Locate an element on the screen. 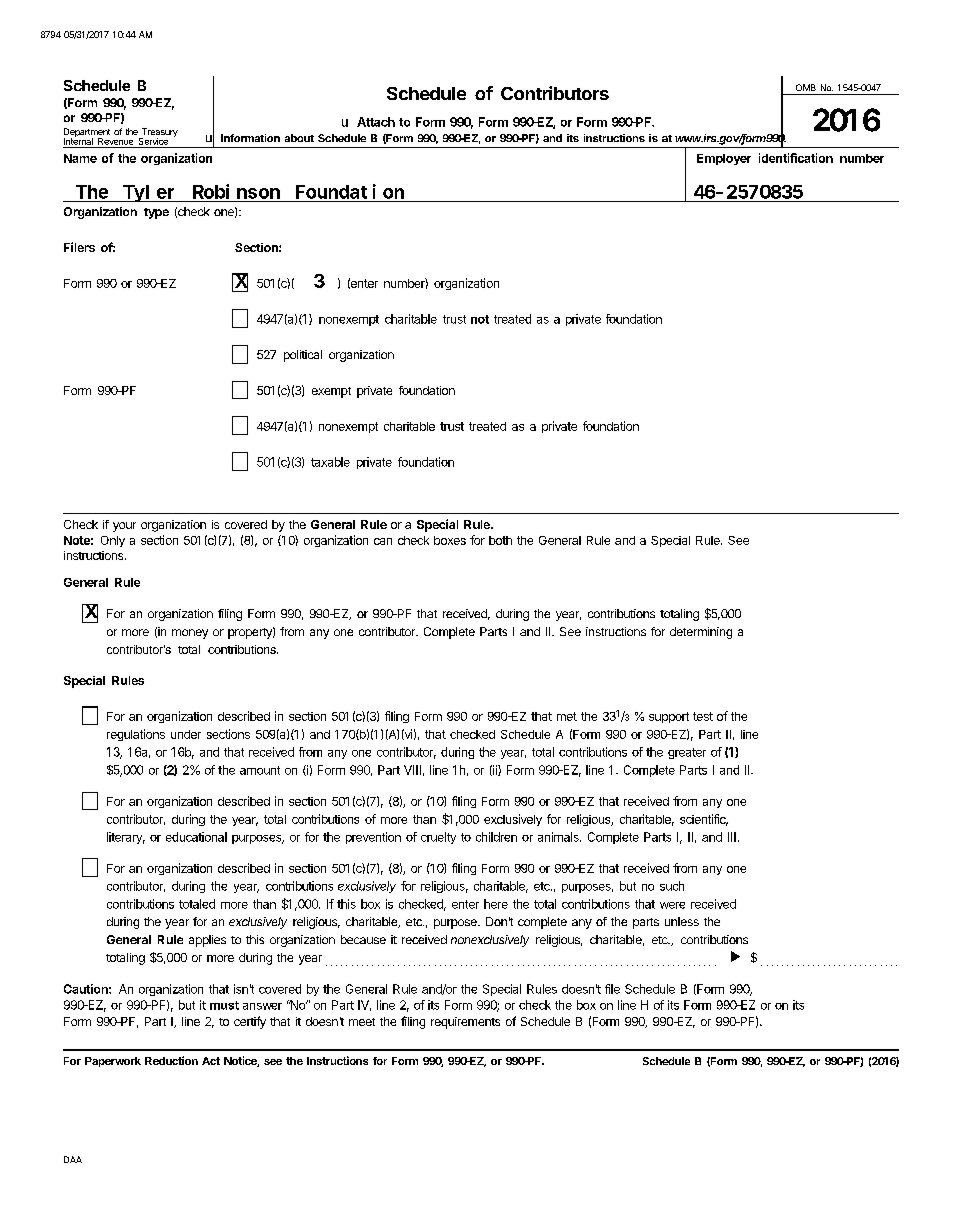 The width and height of the screenshot is (966, 1232). Attach is located at coordinates (376, 122).
